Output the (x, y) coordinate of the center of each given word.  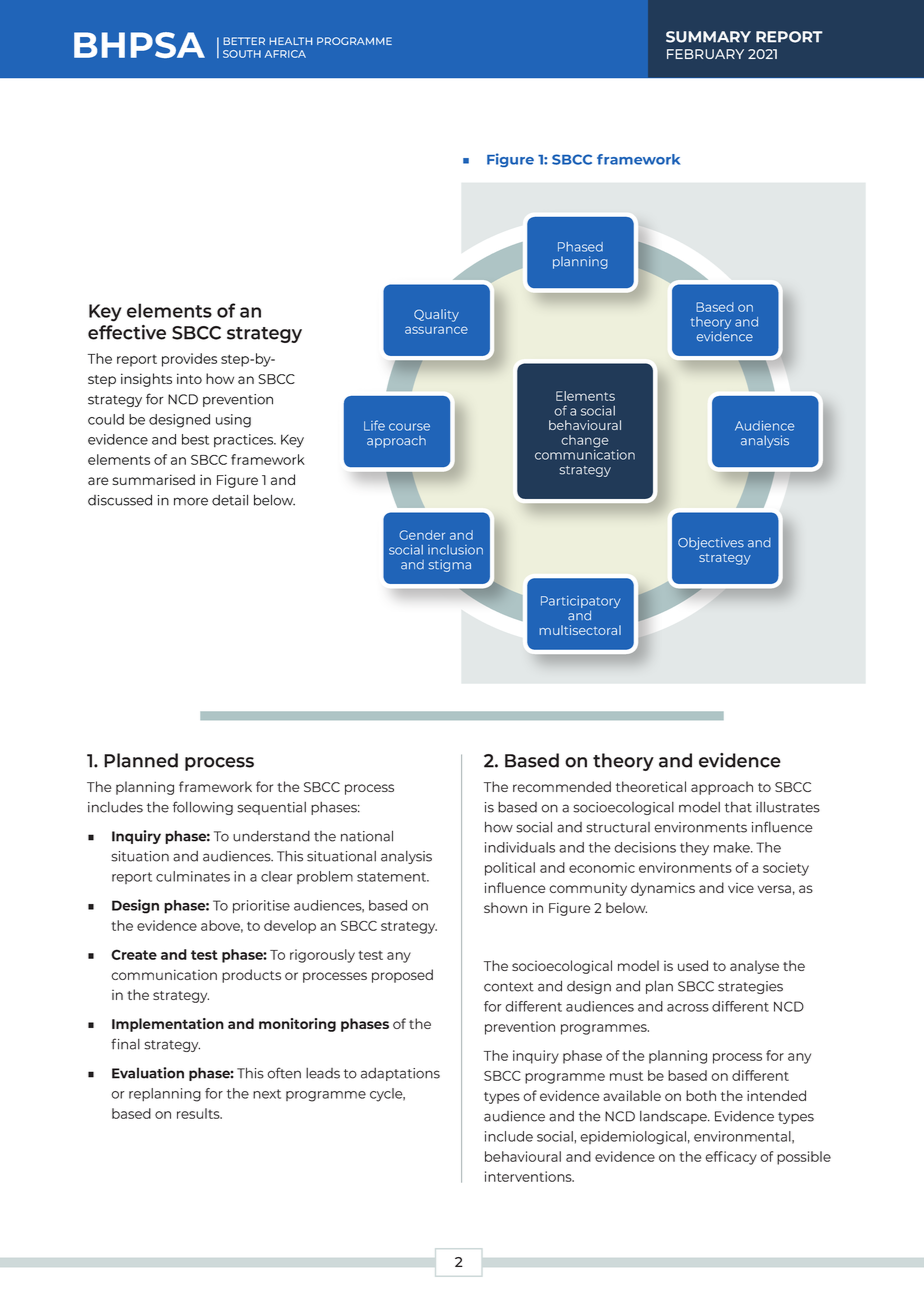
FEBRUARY (705, 54)
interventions (529, 1176)
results (199, 1113)
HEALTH (290, 41)
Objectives (711, 543)
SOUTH (242, 54)
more (191, 501)
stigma (450, 565)
